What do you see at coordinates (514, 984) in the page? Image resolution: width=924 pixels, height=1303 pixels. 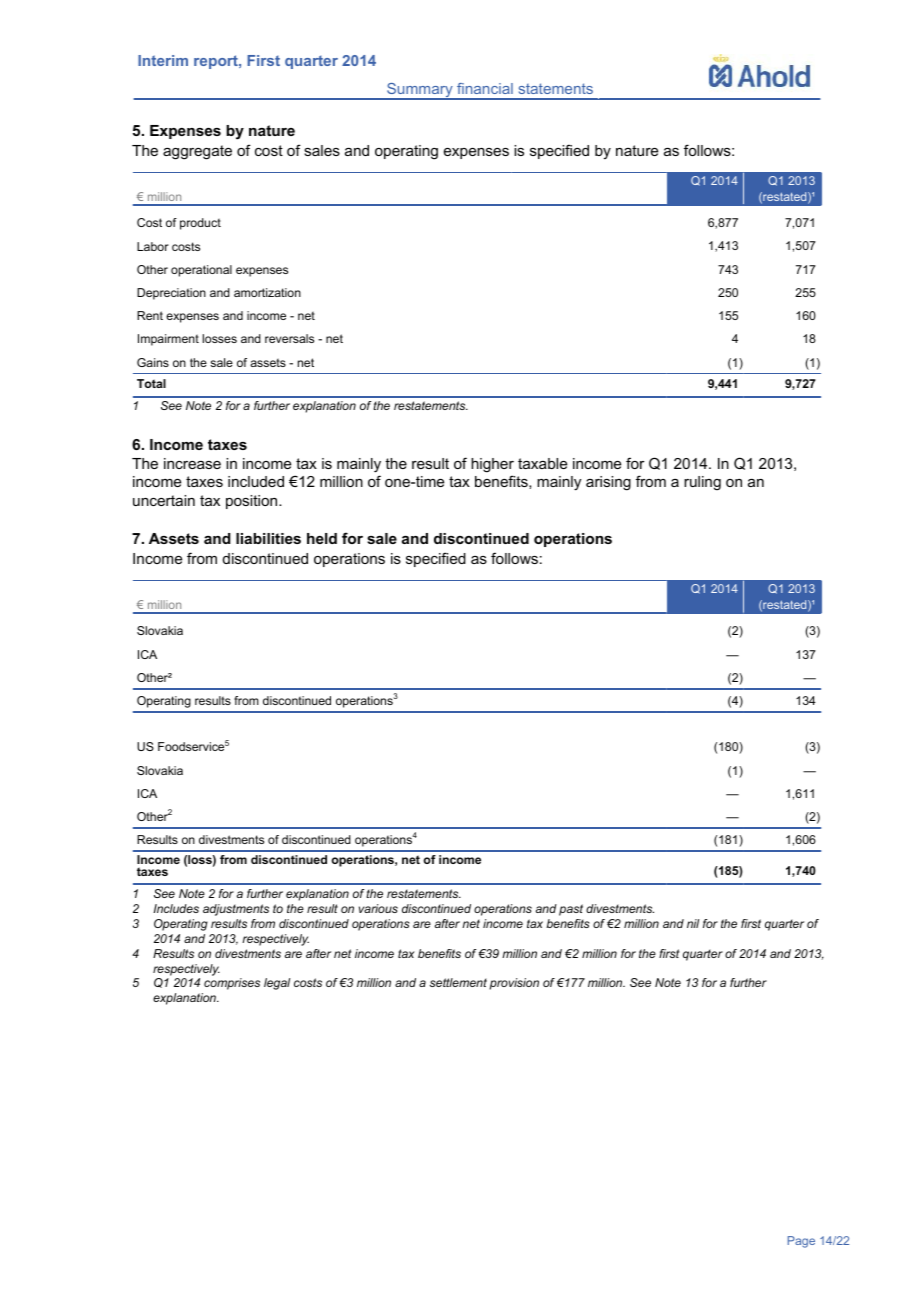 I see `provision` at bounding box center [514, 984].
